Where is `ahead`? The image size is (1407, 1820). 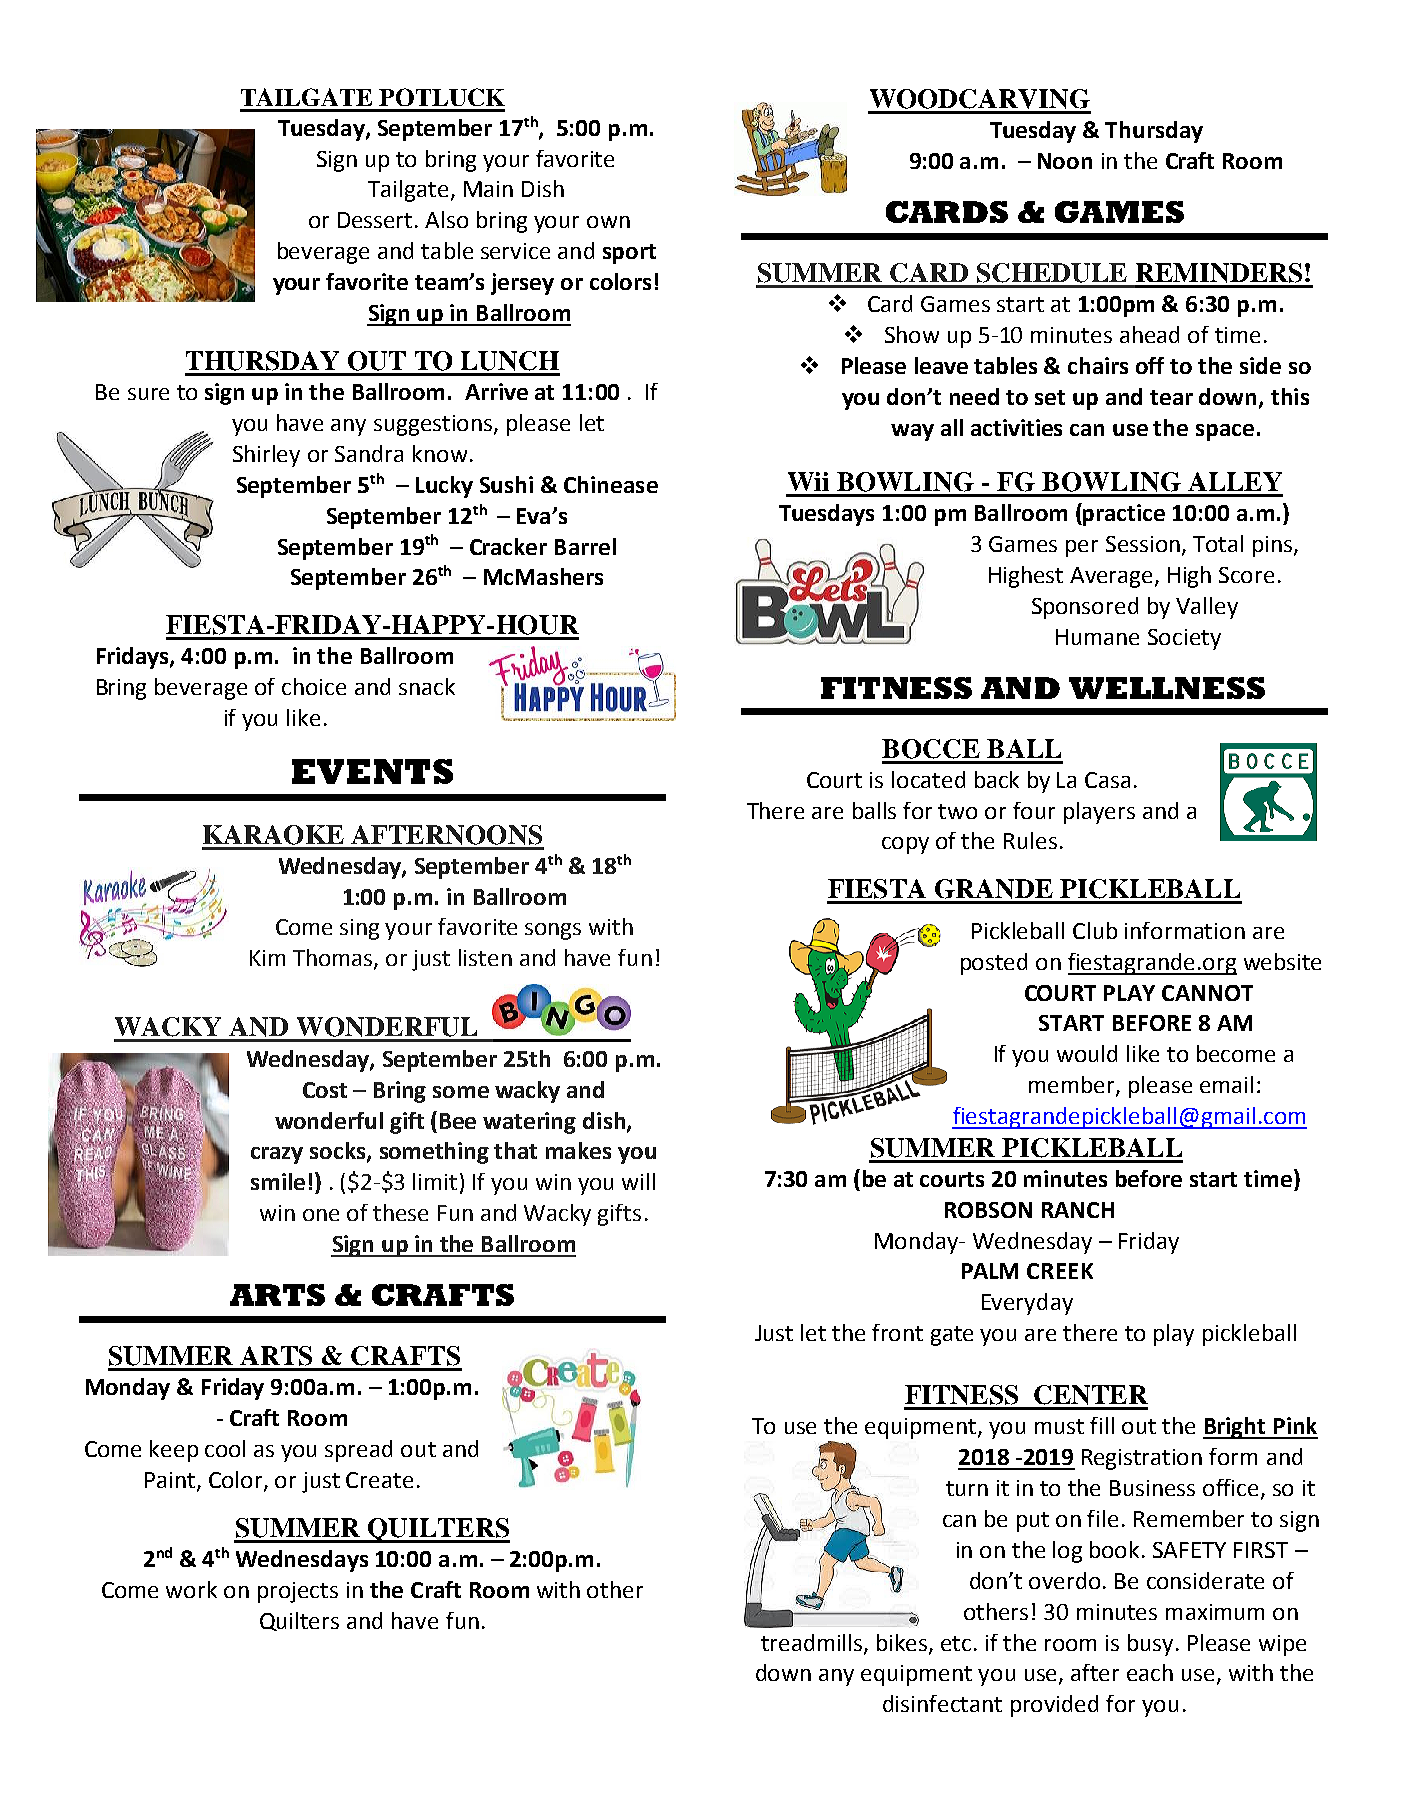
ahead is located at coordinates (1149, 334).
